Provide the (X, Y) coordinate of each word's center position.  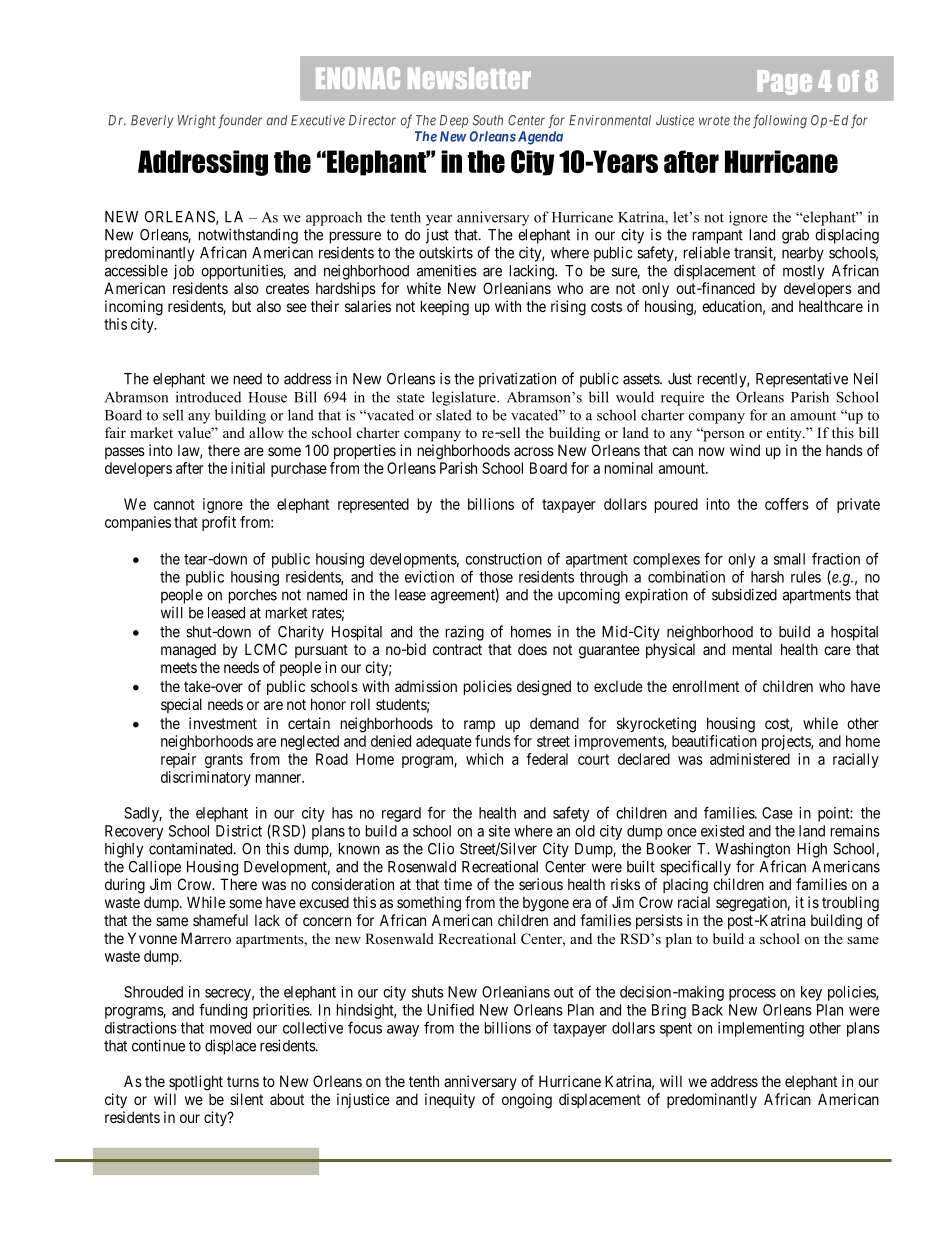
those (496, 577)
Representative (802, 380)
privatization (517, 380)
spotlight (196, 1083)
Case (777, 813)
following (780, 121)
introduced (208, 397)
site (499, 831)
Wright (197, 121)
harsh (767, 577)
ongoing (527, 1101)
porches (253, 596)
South (488, 120)
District (239, 831)
